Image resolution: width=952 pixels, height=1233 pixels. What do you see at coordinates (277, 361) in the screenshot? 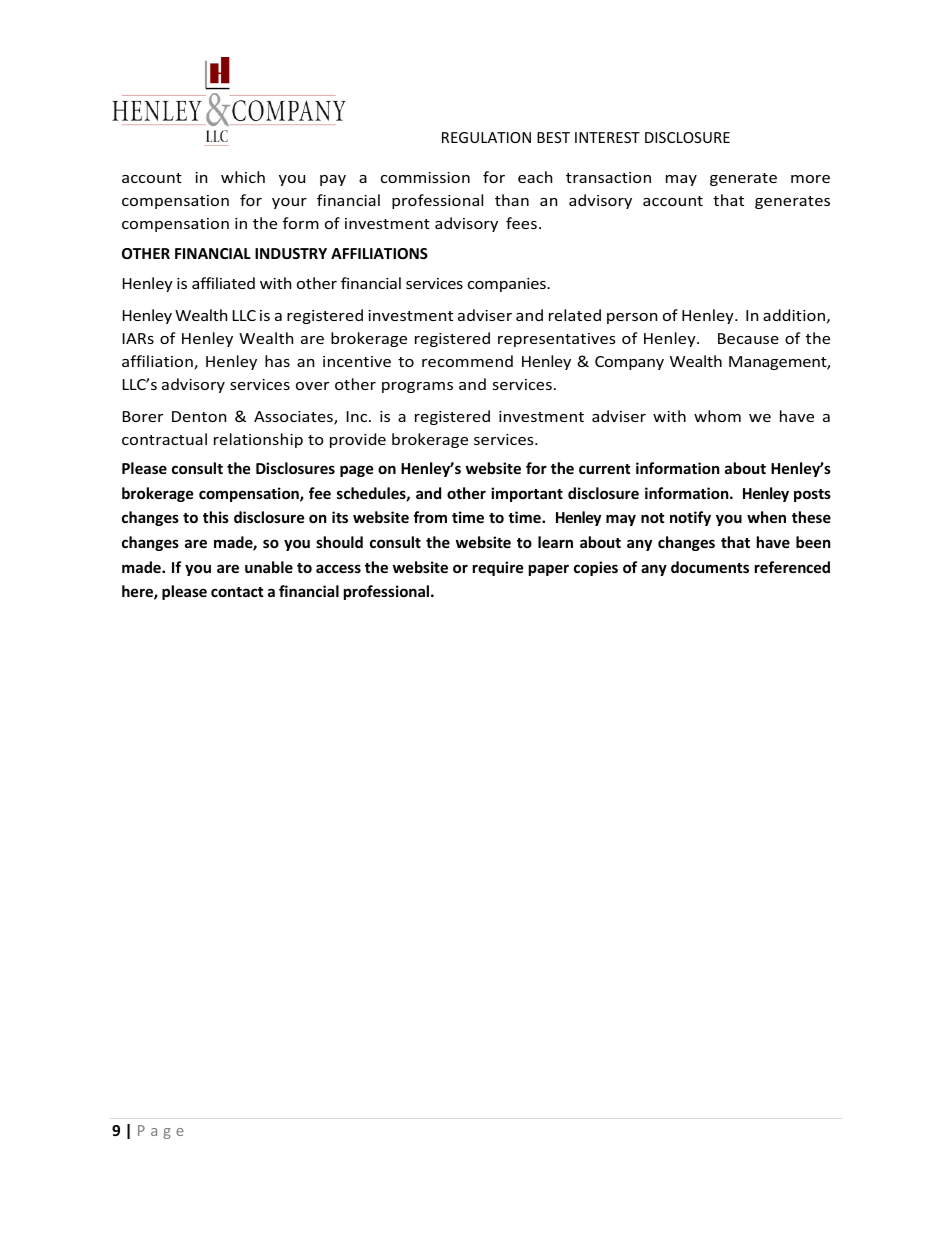
I see `has` at bounding box center [277, 361].
